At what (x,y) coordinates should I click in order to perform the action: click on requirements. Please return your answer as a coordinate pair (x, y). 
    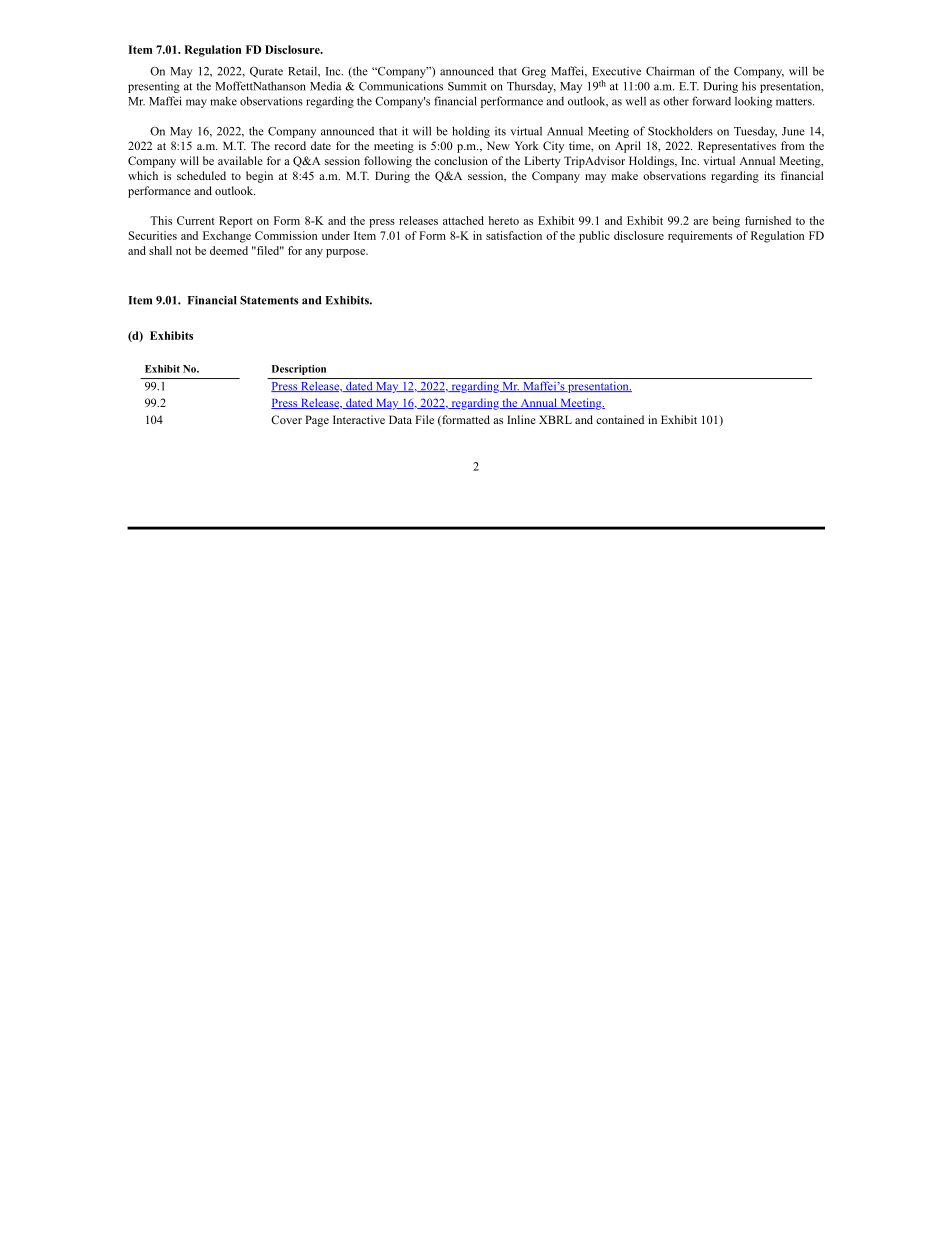
    Looking at the image, I should click on (700, 237).
